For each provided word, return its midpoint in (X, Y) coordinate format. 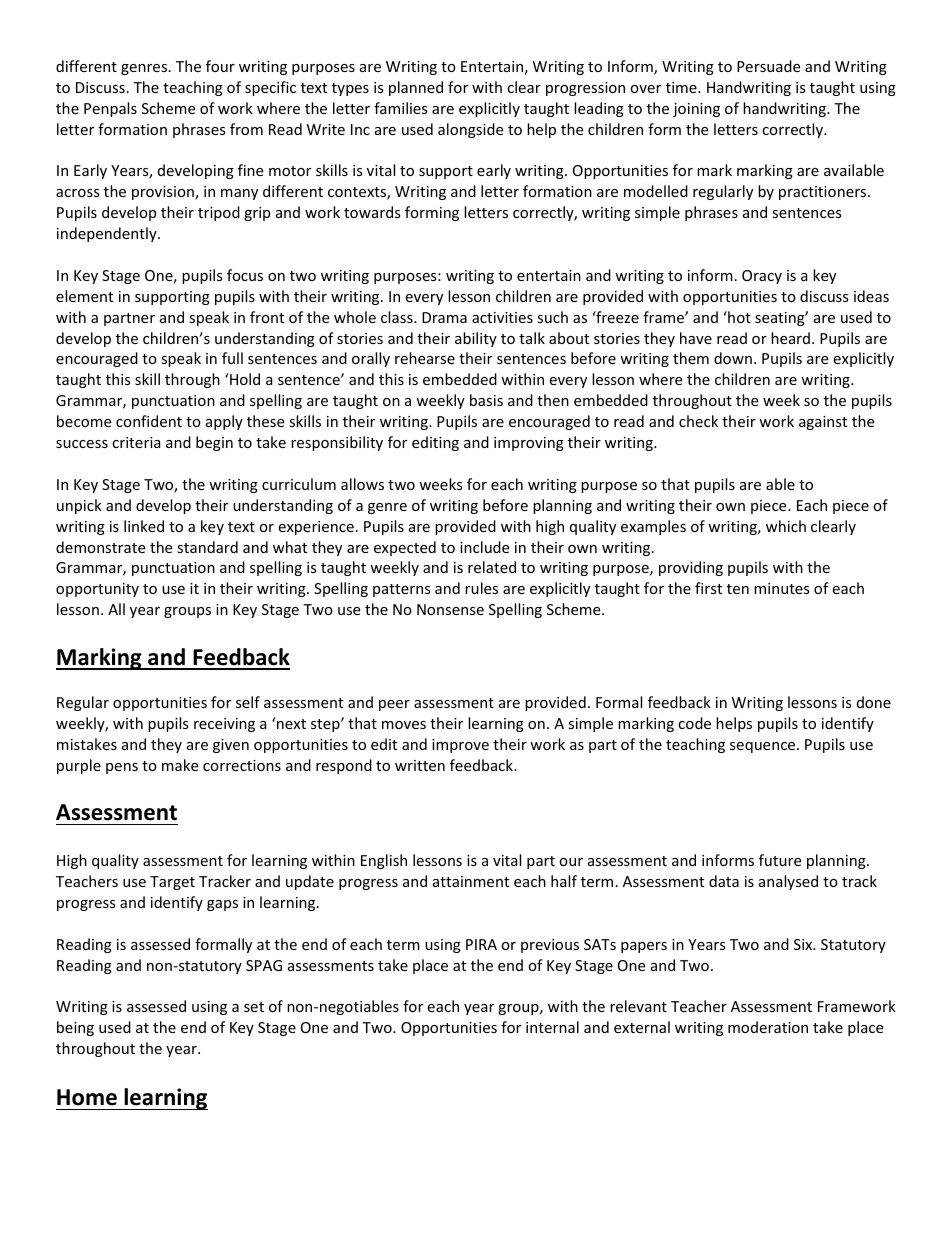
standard (207, 547)
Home (87, 1097)
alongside (470, 130)
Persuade (768, 66)
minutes (782, 588)
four (220, 66)
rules (481, 588)
